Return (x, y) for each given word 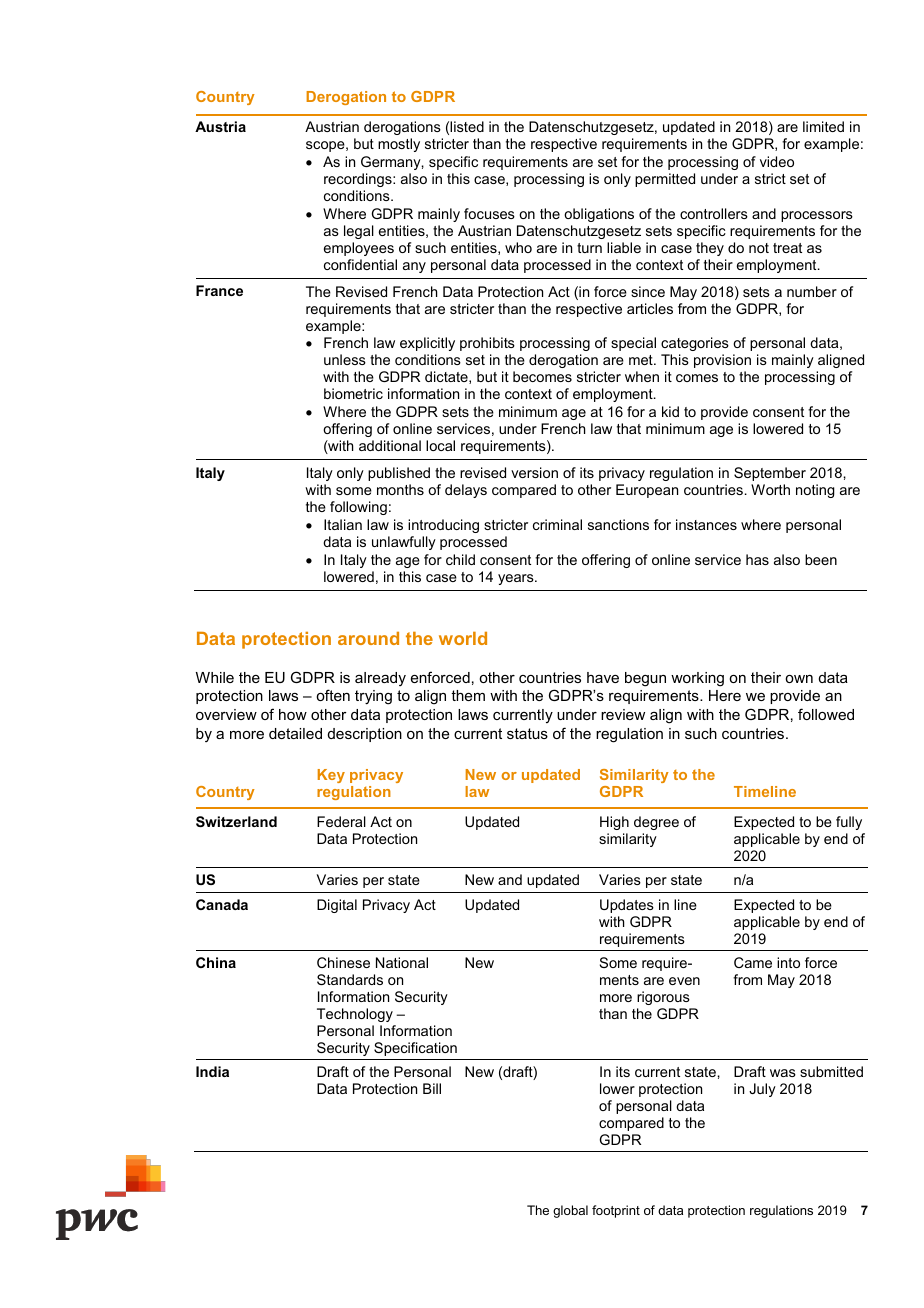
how (293, 714)
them (468, 695)
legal (359, 232)
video (777, 161)
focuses (489, 213)
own (799, 679)
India (212, 1071)
